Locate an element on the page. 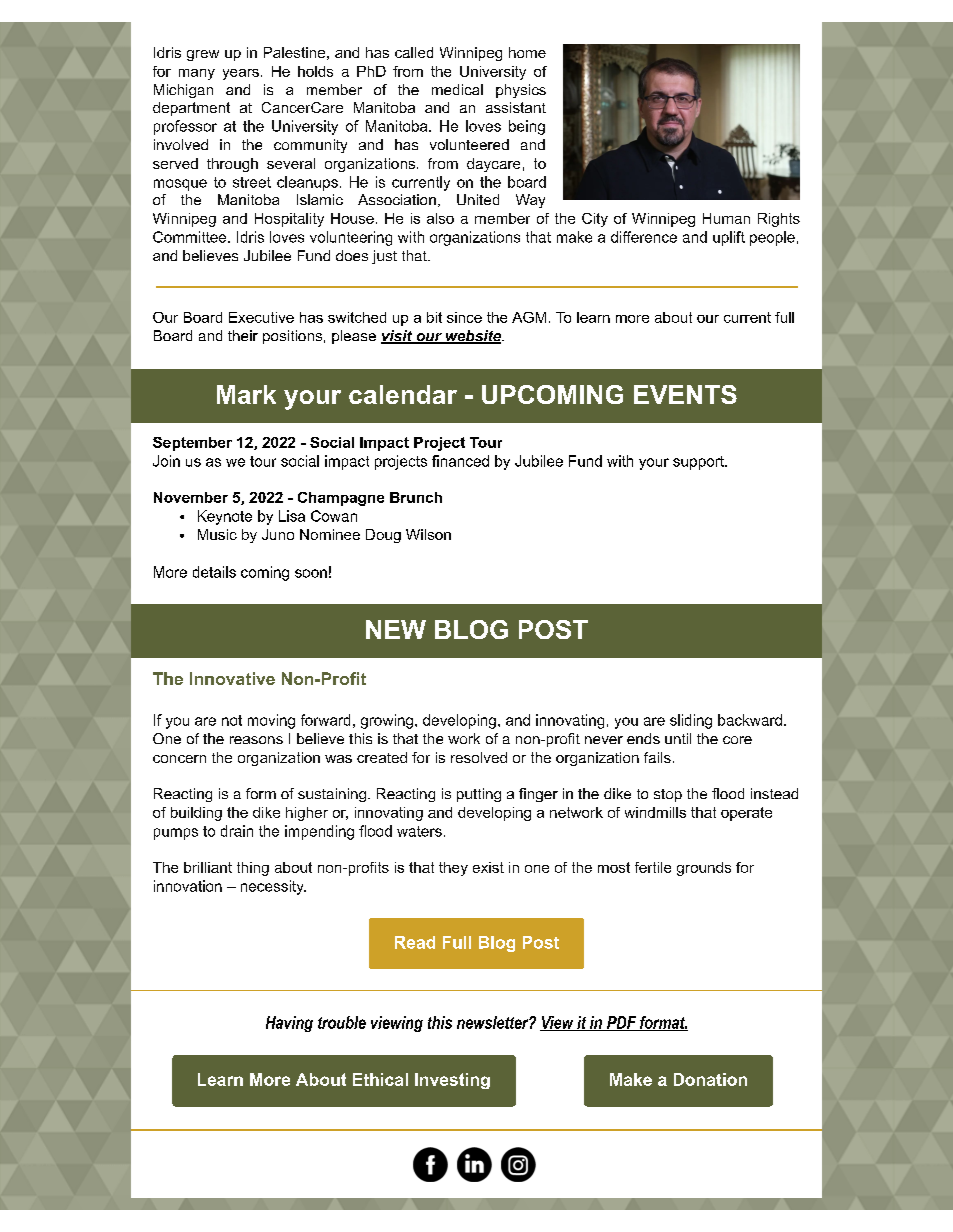 This image has width=953, height=1232. Having is located at coordinates (289, 1024).
